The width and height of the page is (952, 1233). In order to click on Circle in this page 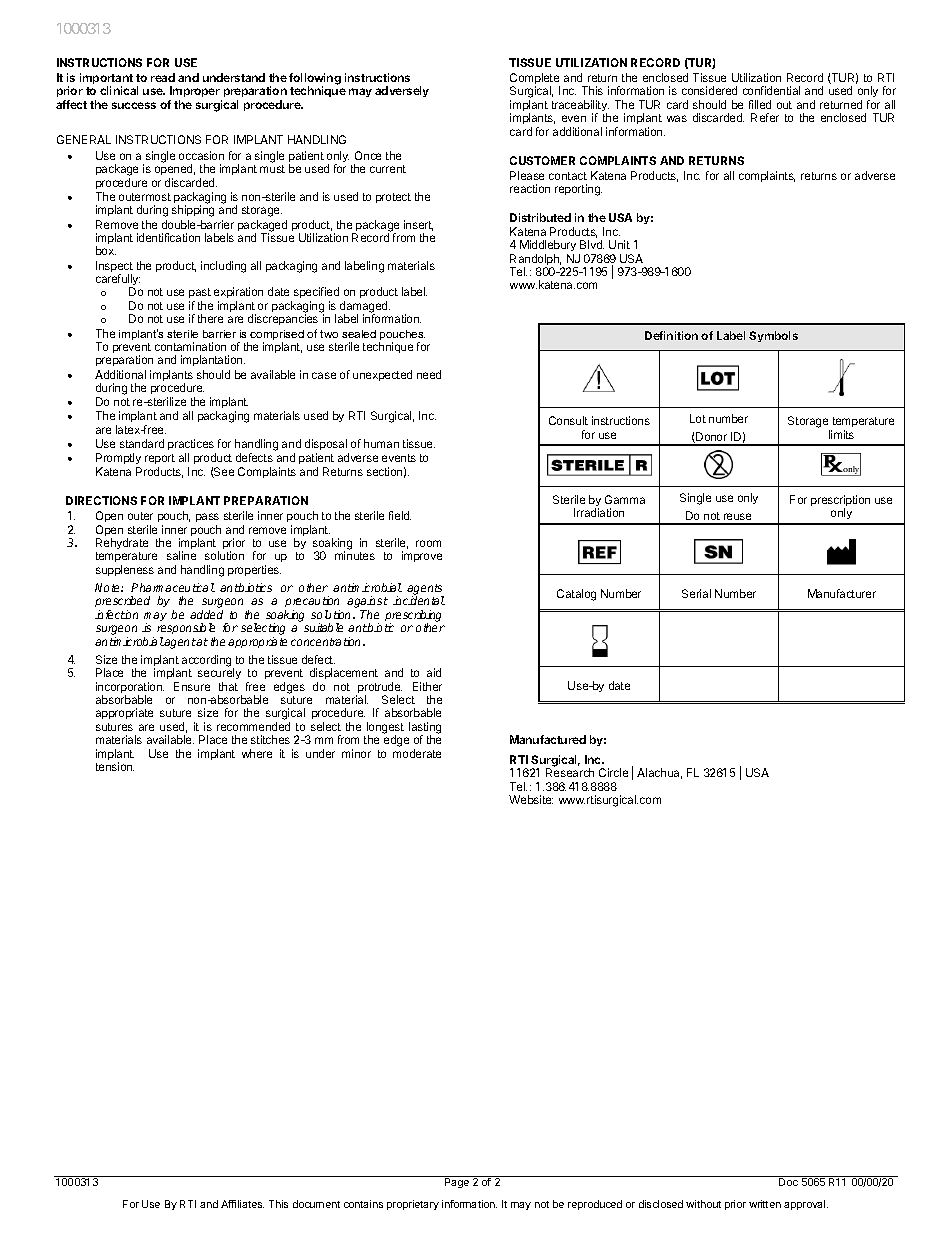, I will do `click(613, 772)`.
